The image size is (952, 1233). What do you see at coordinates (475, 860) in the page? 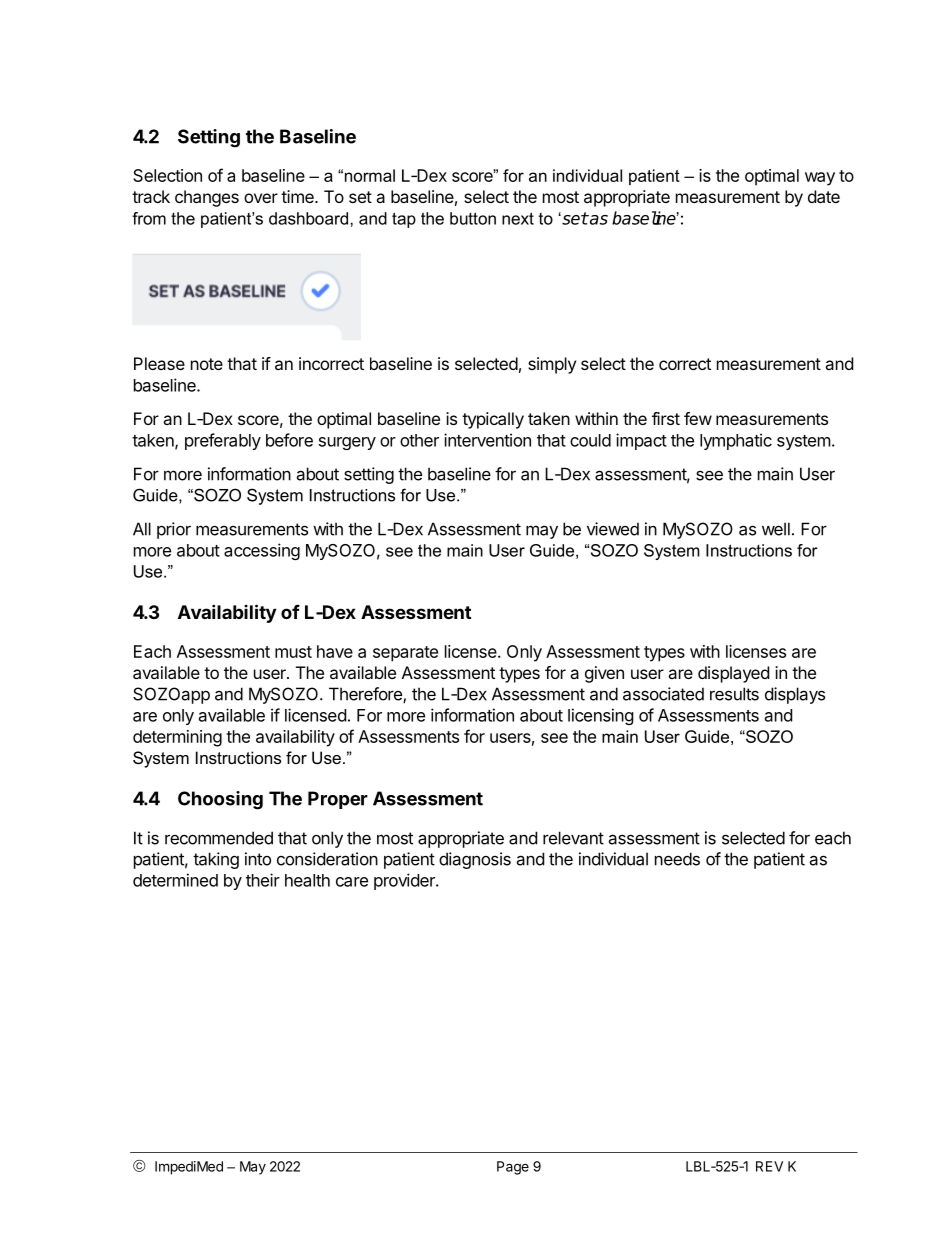
I see `diagnosis` at bounding box center [475, 860].
